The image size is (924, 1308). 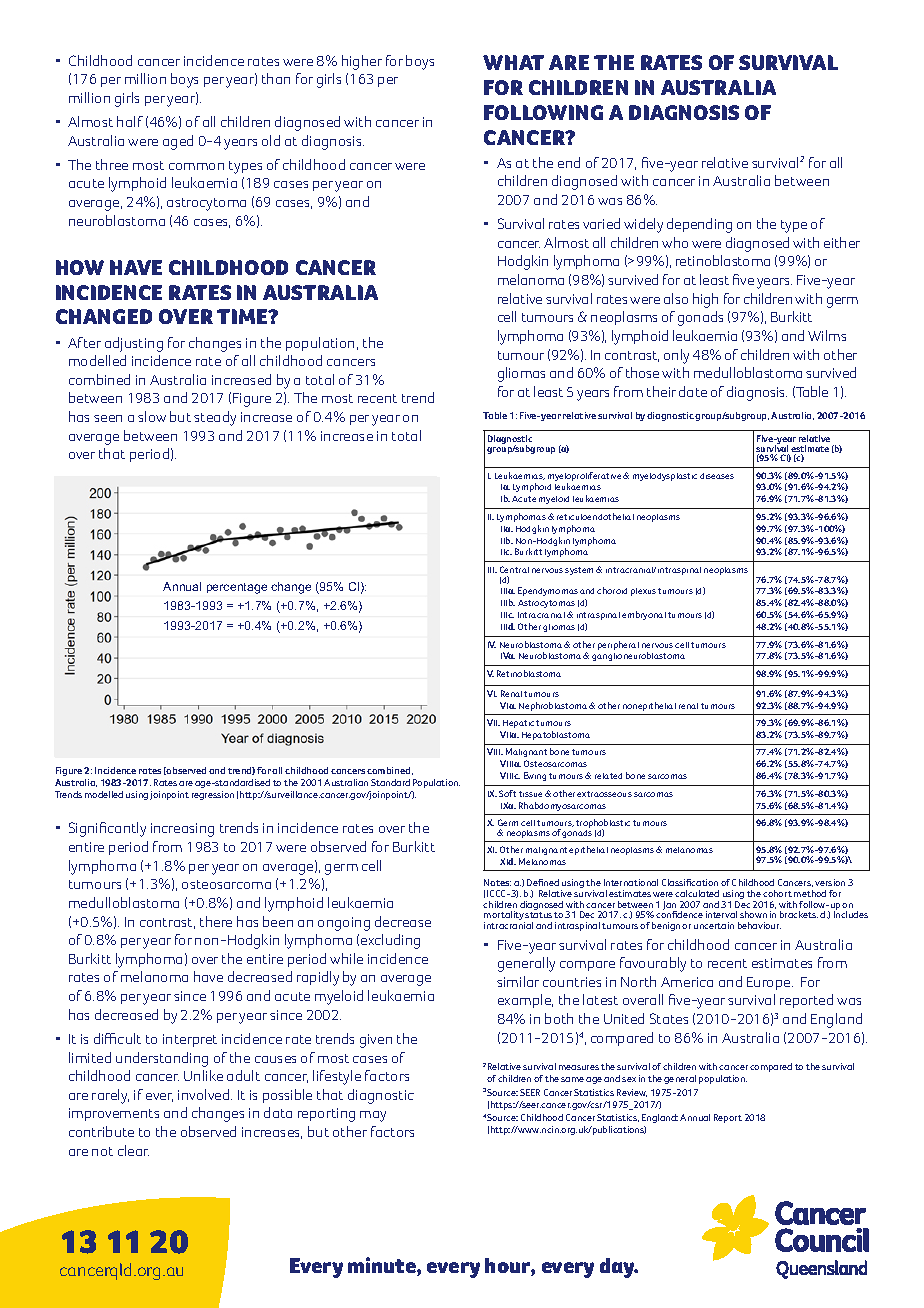 I want to click on WHAT, so click(x=513, y=62).
